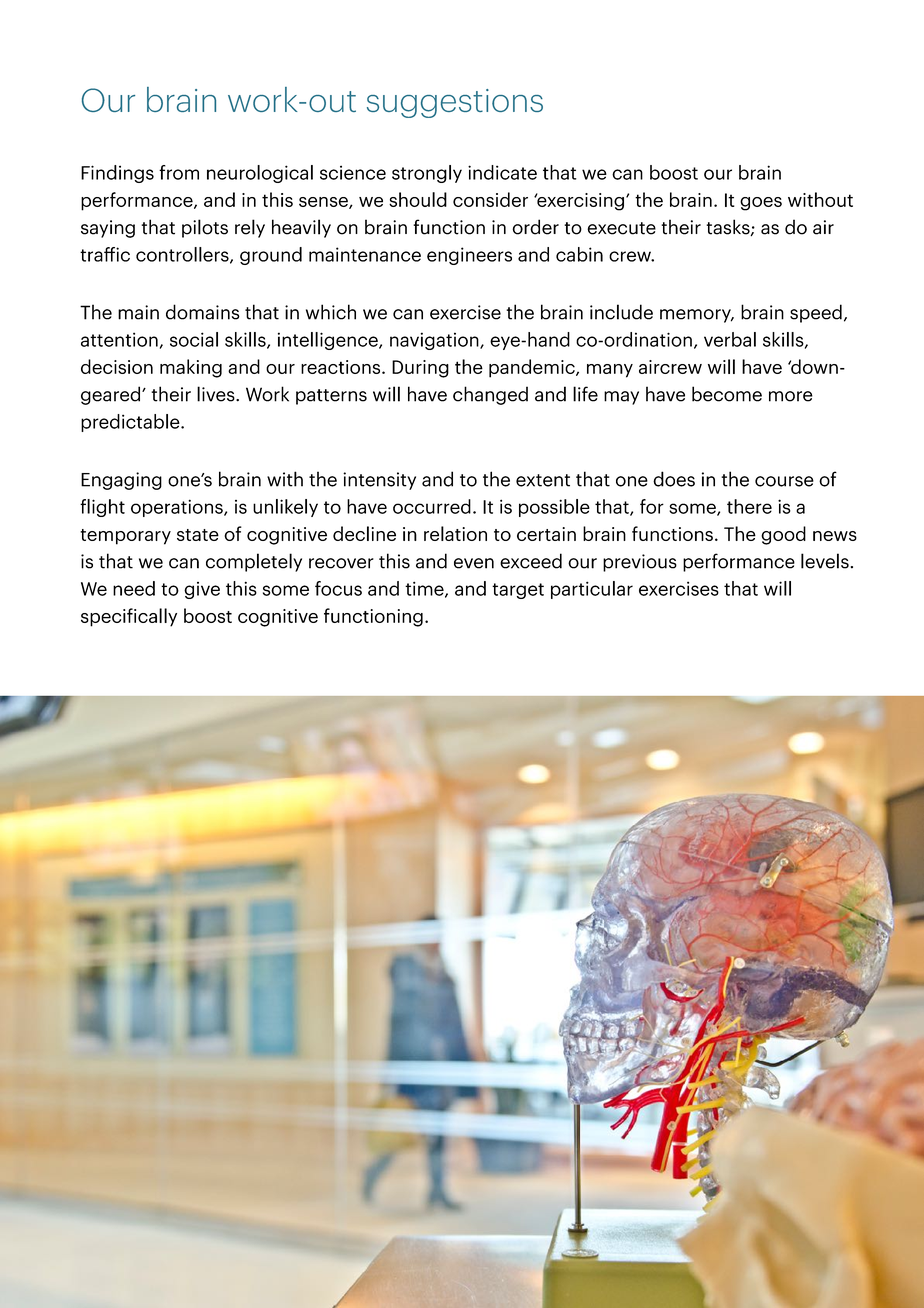  Describe the element at coordinates (490, 395) in the screenshot. I see `changed` at that location.
